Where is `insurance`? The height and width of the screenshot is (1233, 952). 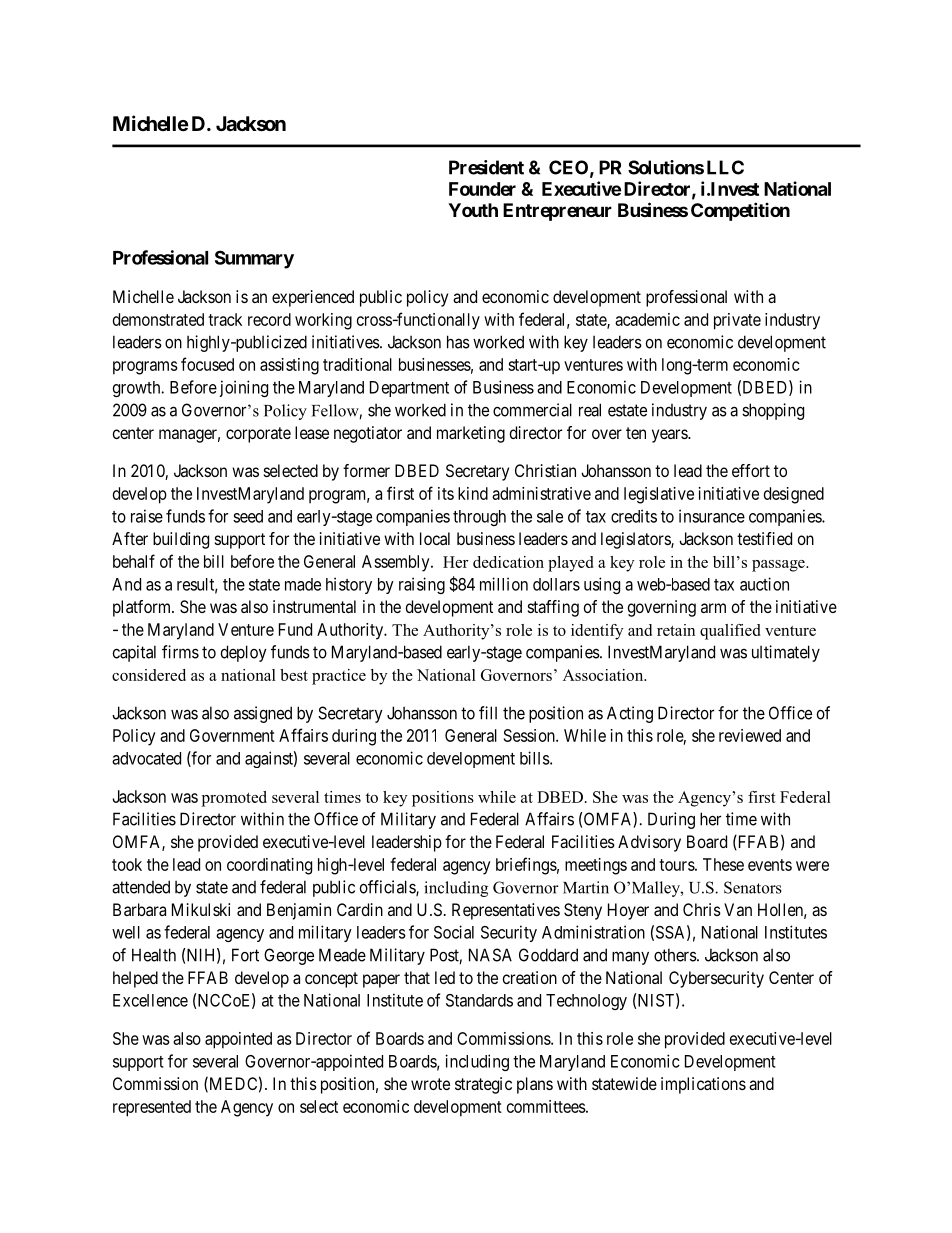
insurance is located at coordinates (712, 516).
